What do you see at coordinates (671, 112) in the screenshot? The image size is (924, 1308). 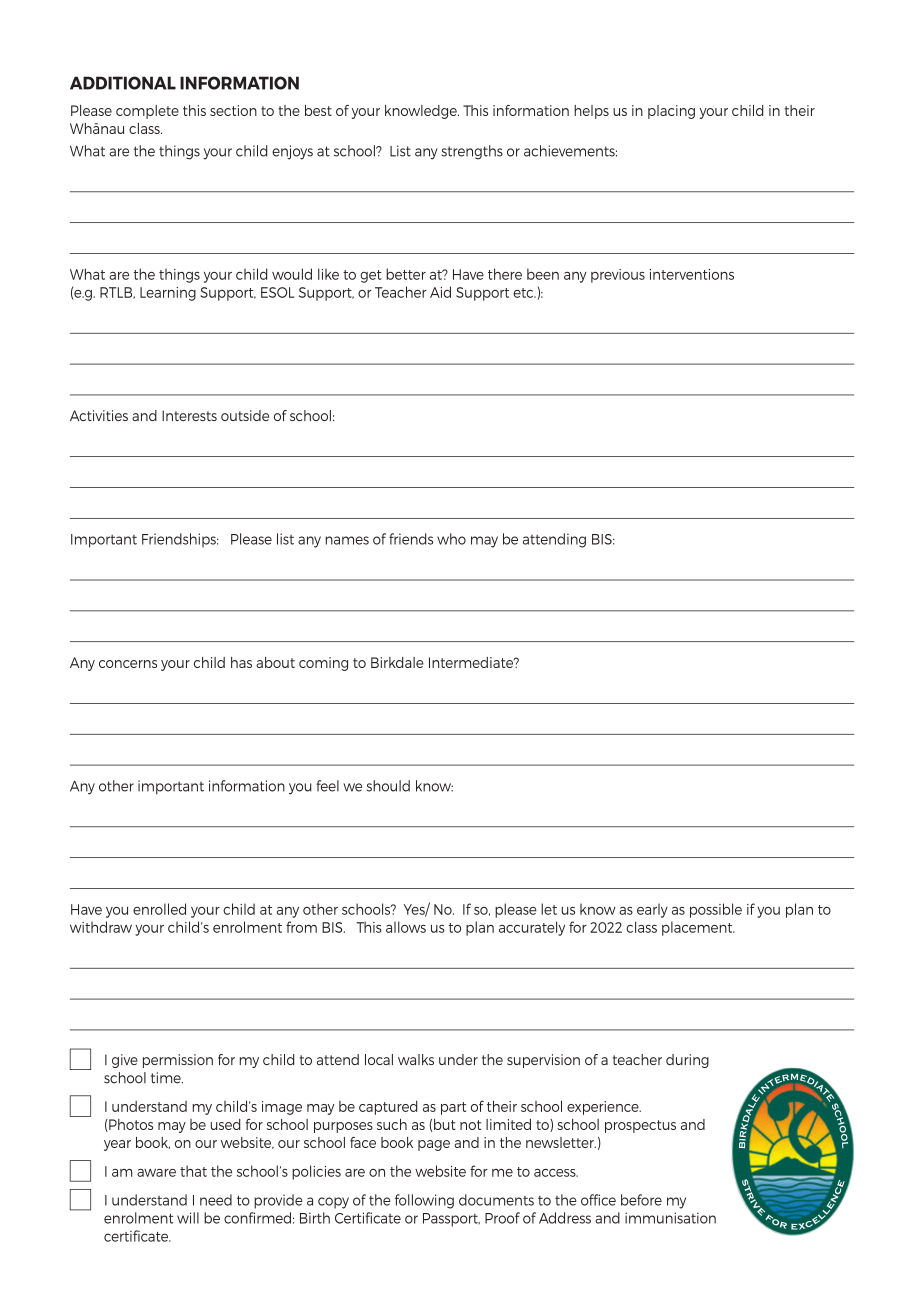 I see `placing` at bounding box center [671, 112].
